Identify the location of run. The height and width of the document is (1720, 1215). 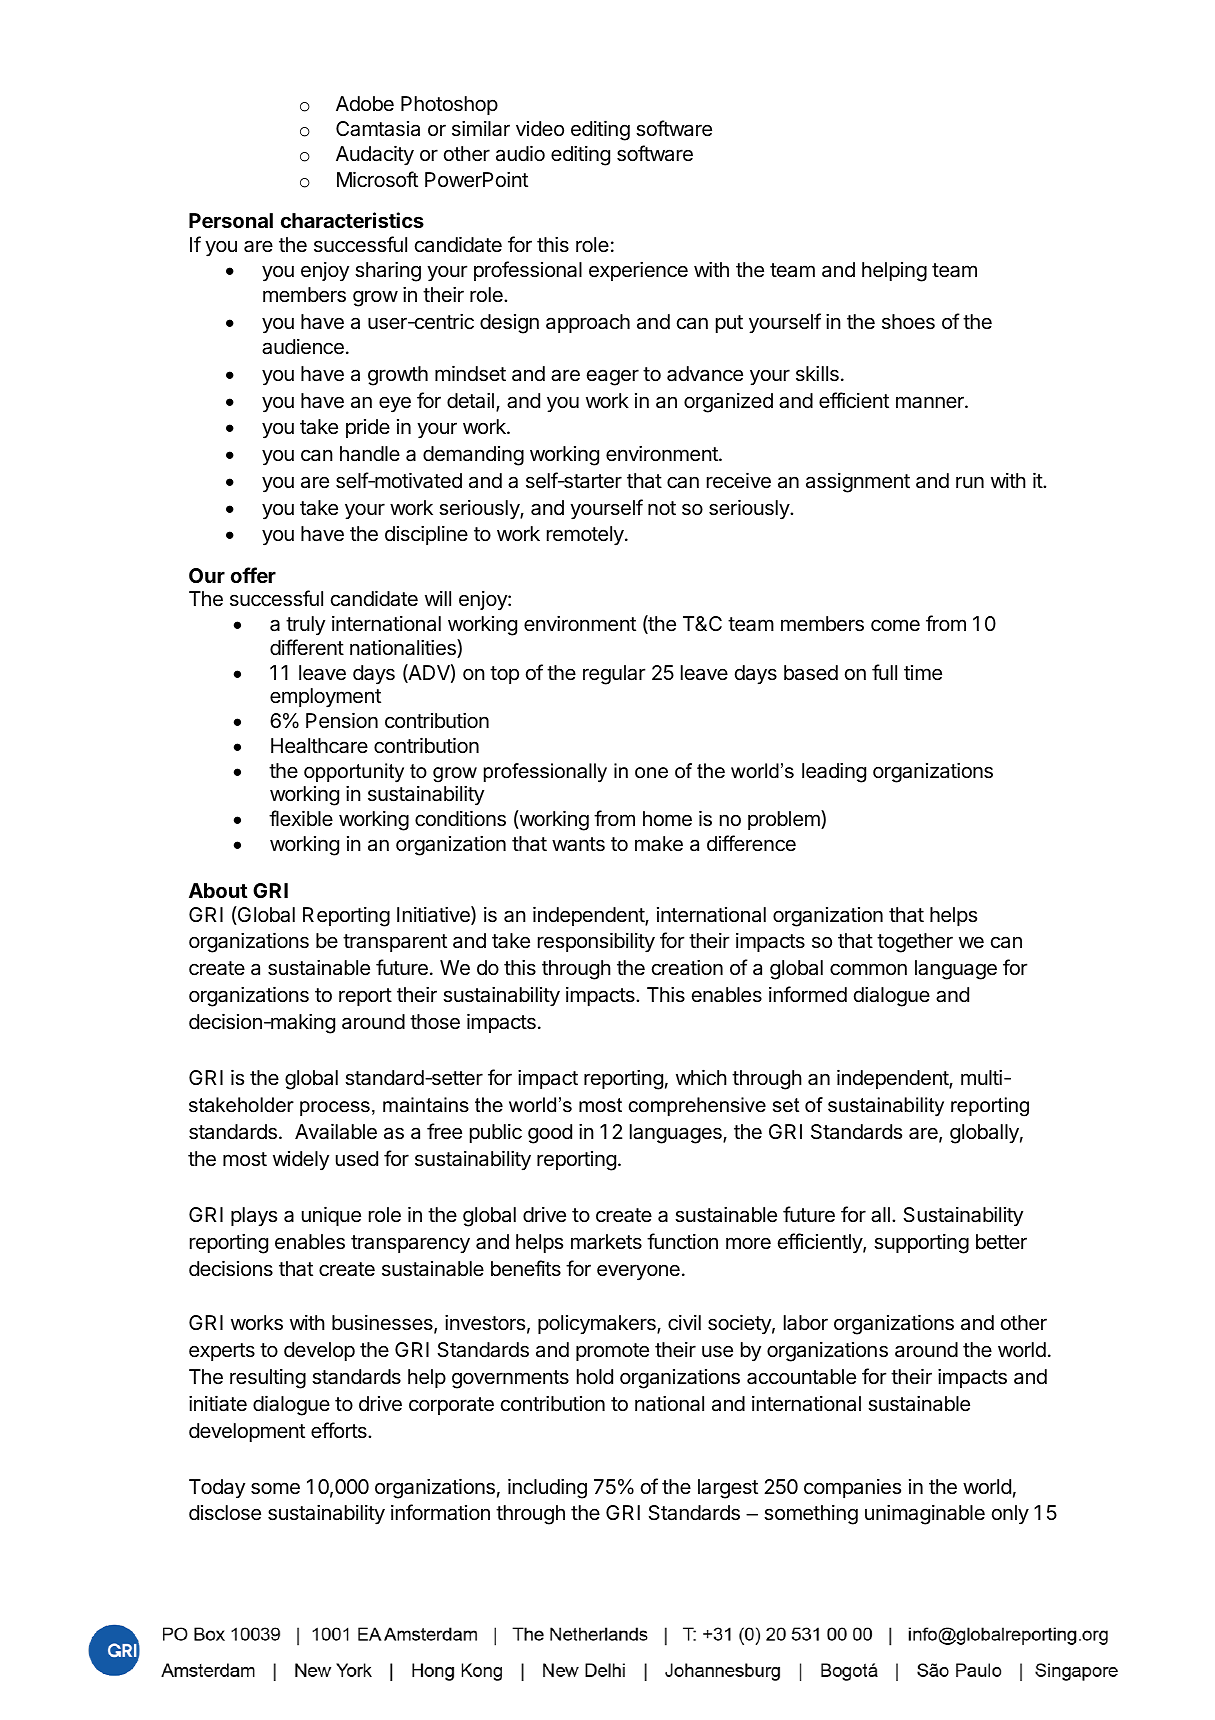
(970, 482).
